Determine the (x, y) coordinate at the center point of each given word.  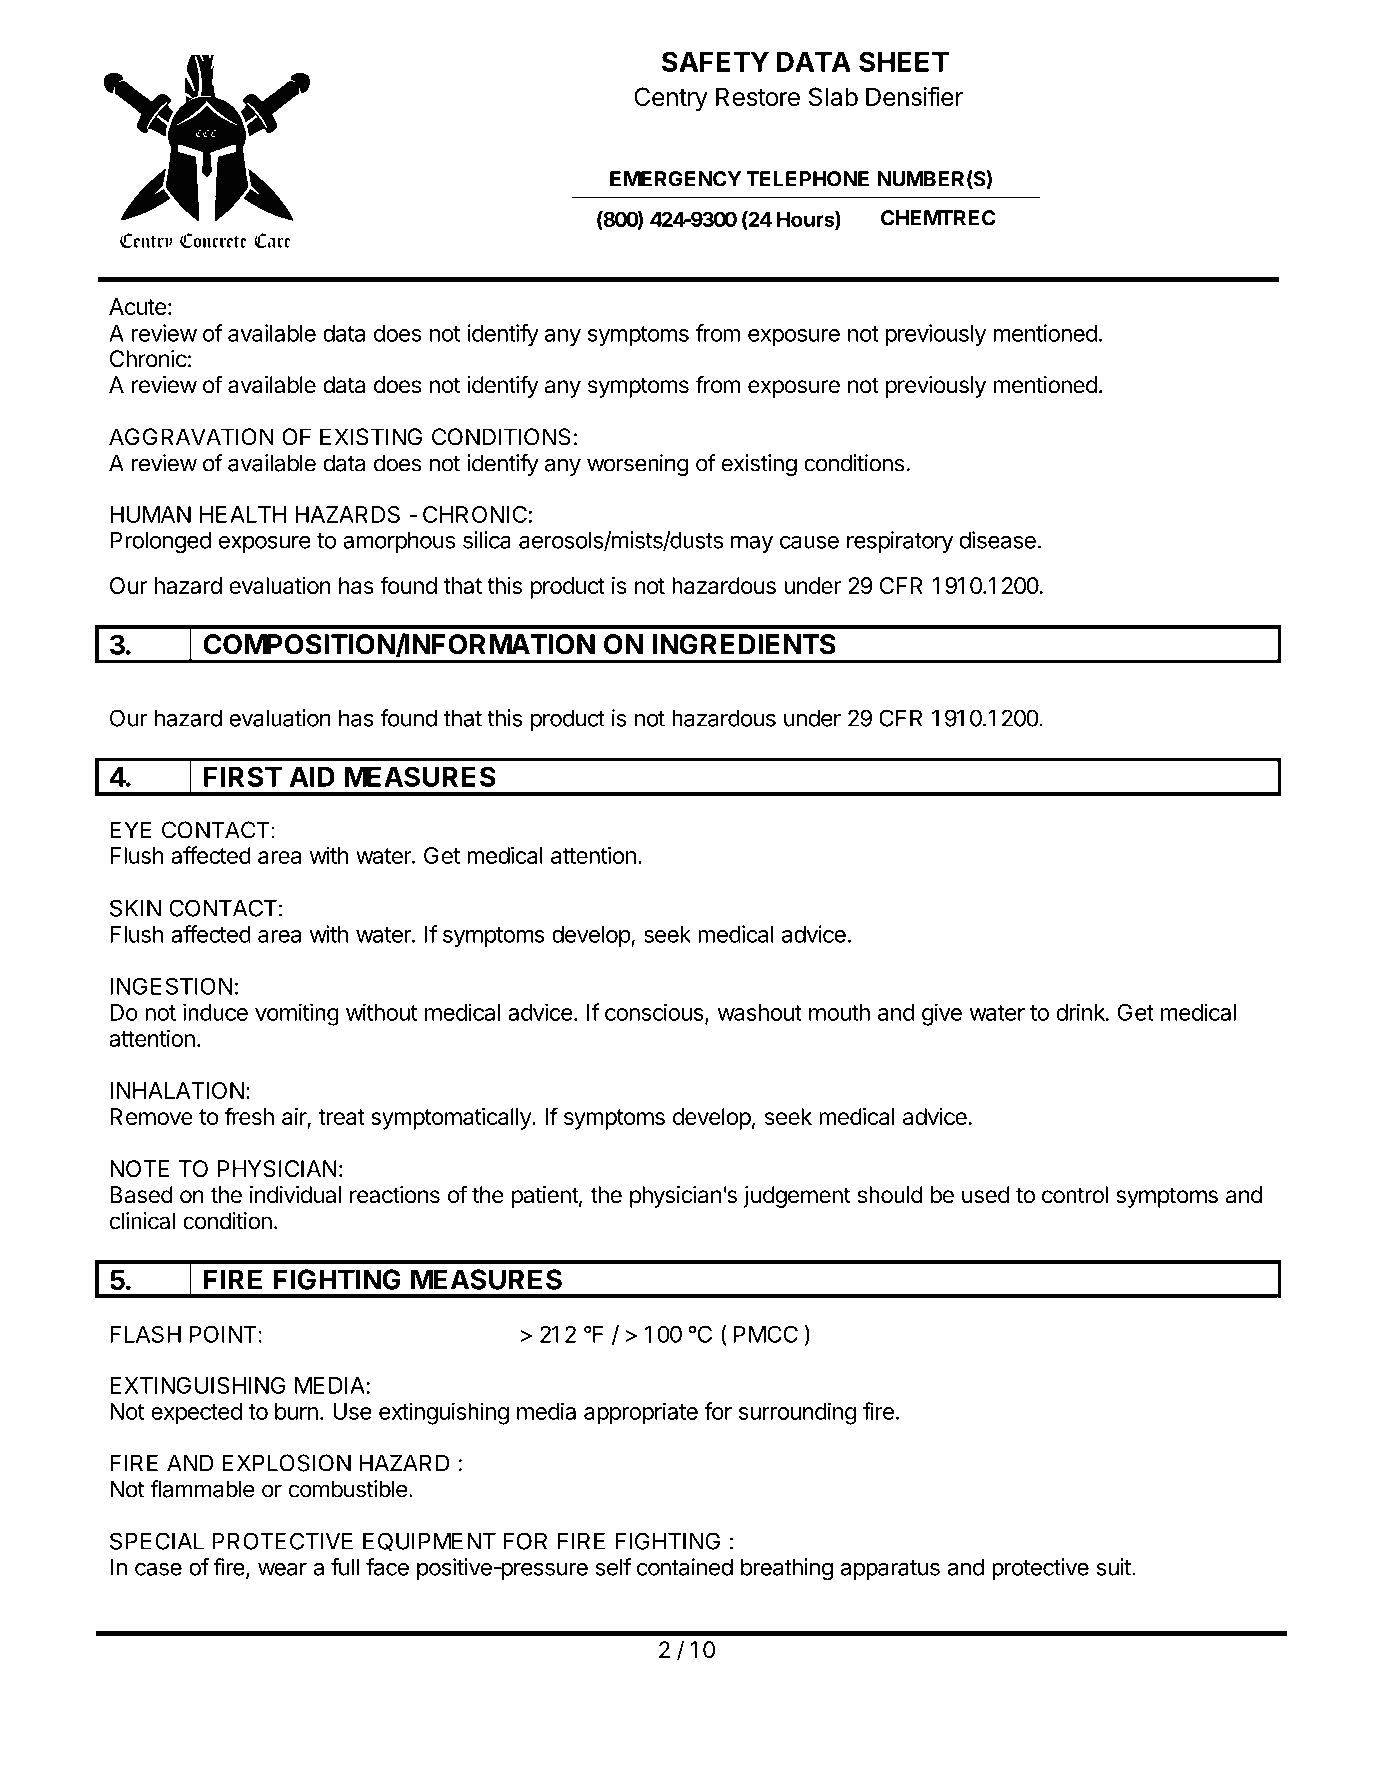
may (752, 544)
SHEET (904, 61)
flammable (202, 1489)
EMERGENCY (675, 179)
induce (215, 1012)
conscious (655, 1013)
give (942, 1014)
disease (997, 540)
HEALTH (243, 514)
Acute (138, 306)
